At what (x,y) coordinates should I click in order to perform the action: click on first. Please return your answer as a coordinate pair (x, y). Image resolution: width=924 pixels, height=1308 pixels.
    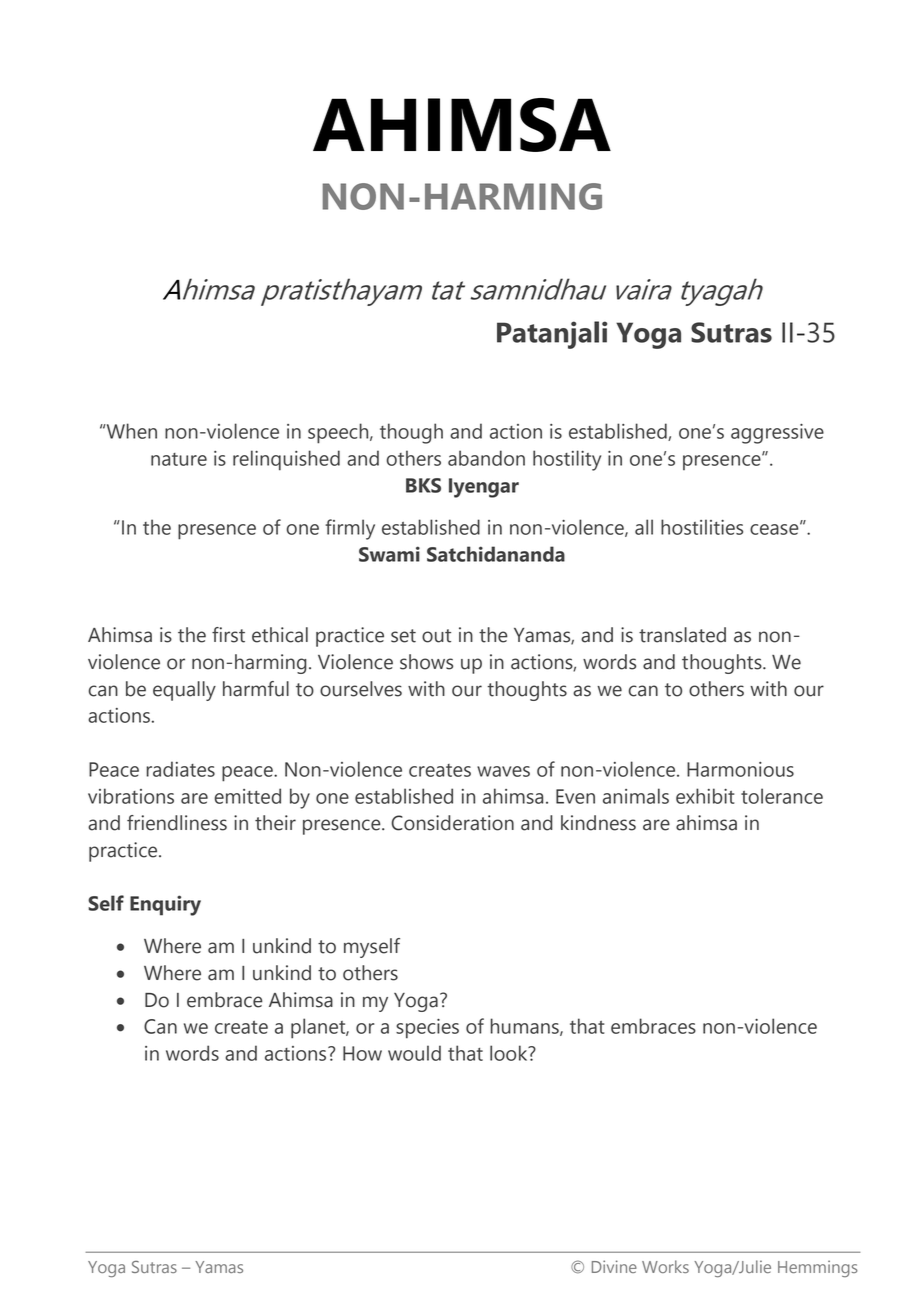
    Looking at the image, I should click on (228, 635).
